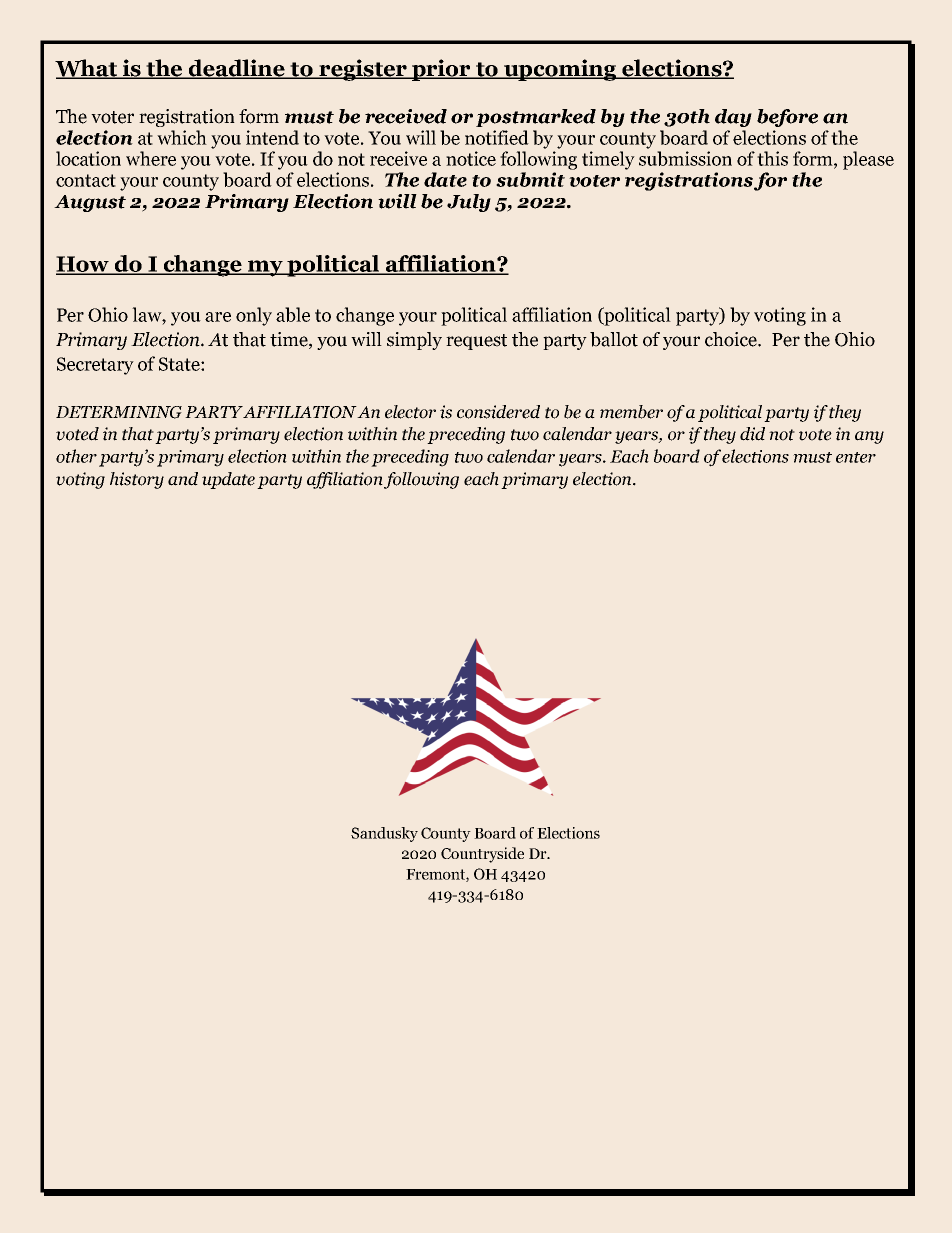  What do you see at coordinates (752, 434) in the screenshot?
I see `did` at bounding box center [752, 434].
